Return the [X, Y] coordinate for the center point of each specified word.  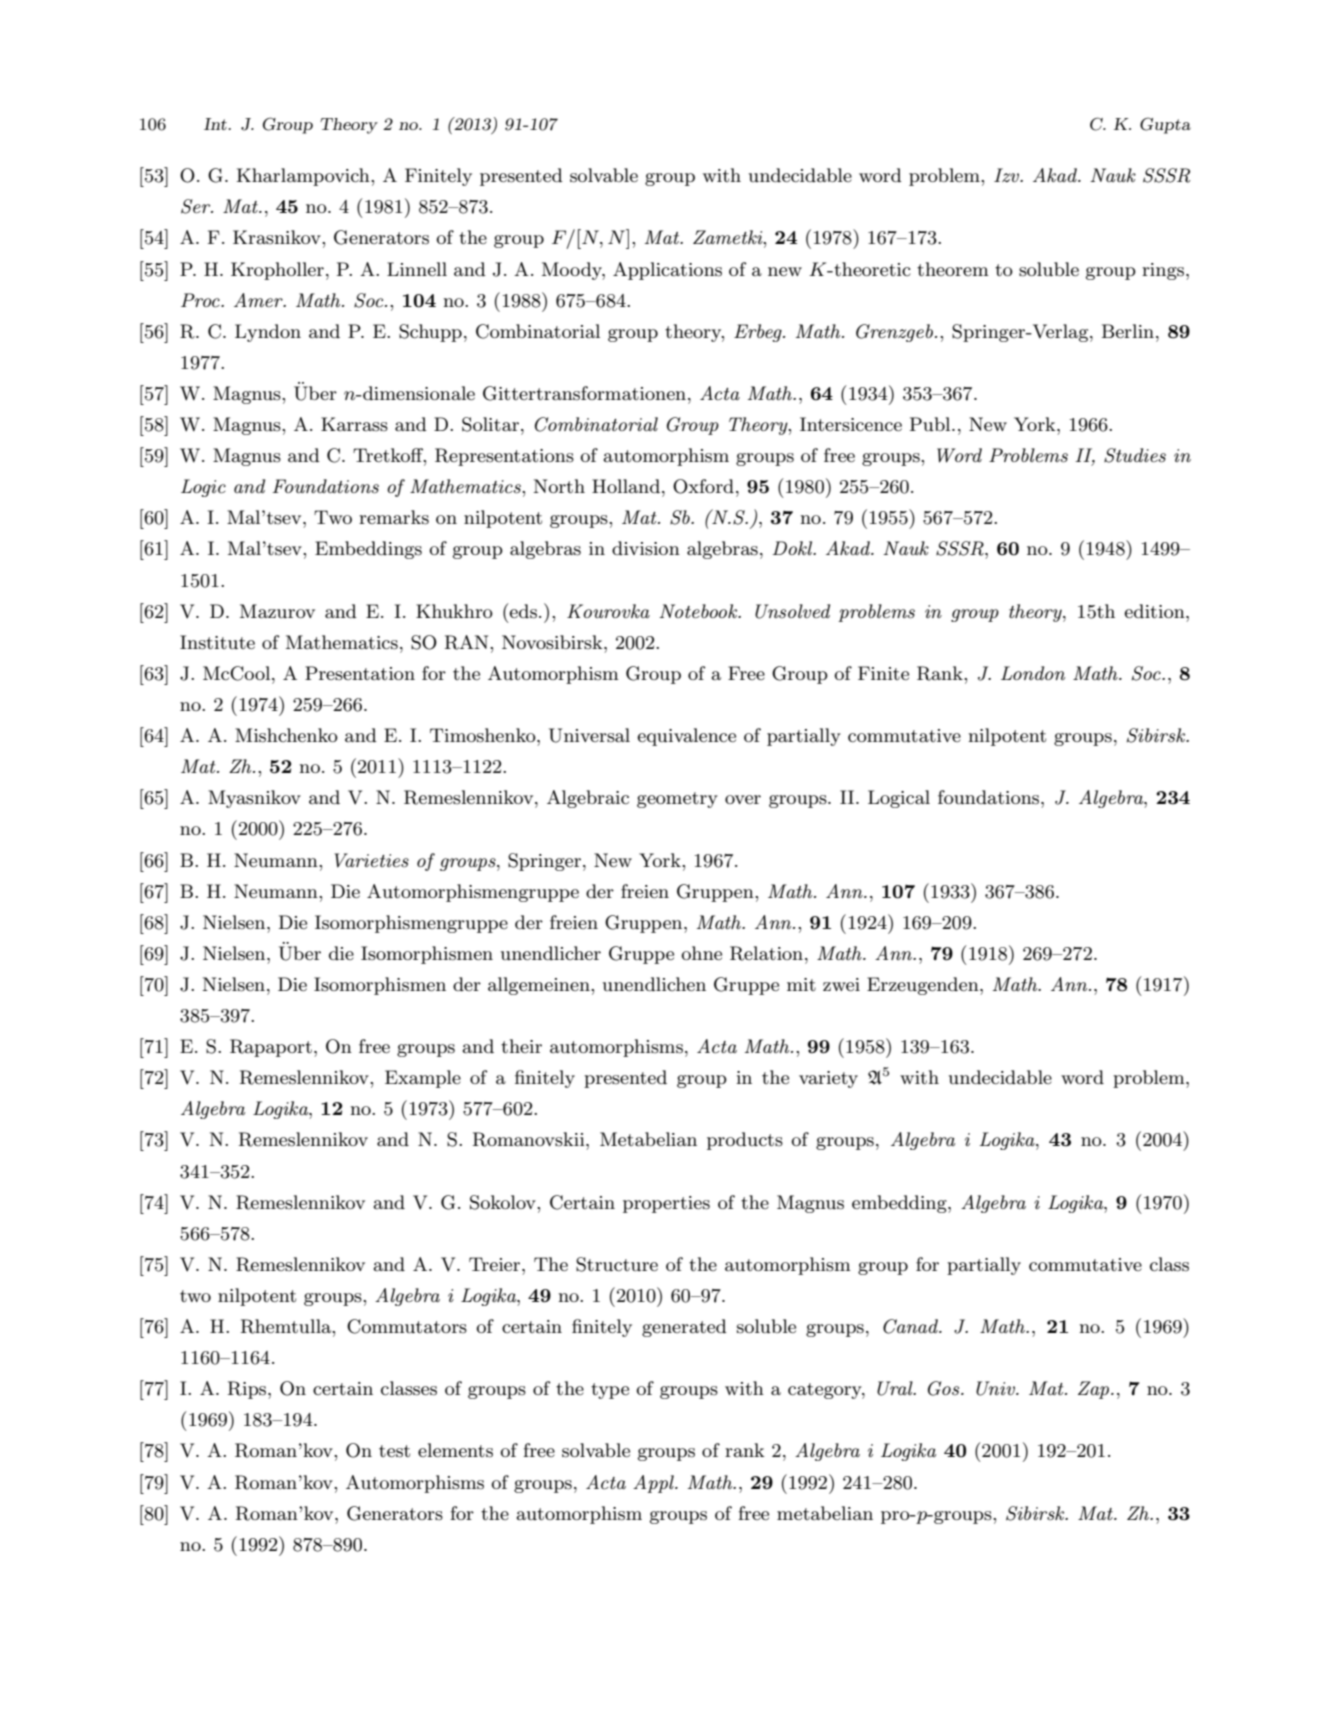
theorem [953, 269]
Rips [248, 1390]
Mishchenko [286, 735]
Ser [197, 206]
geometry [677, 800]
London [1033, 673]
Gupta [1165, 125]
